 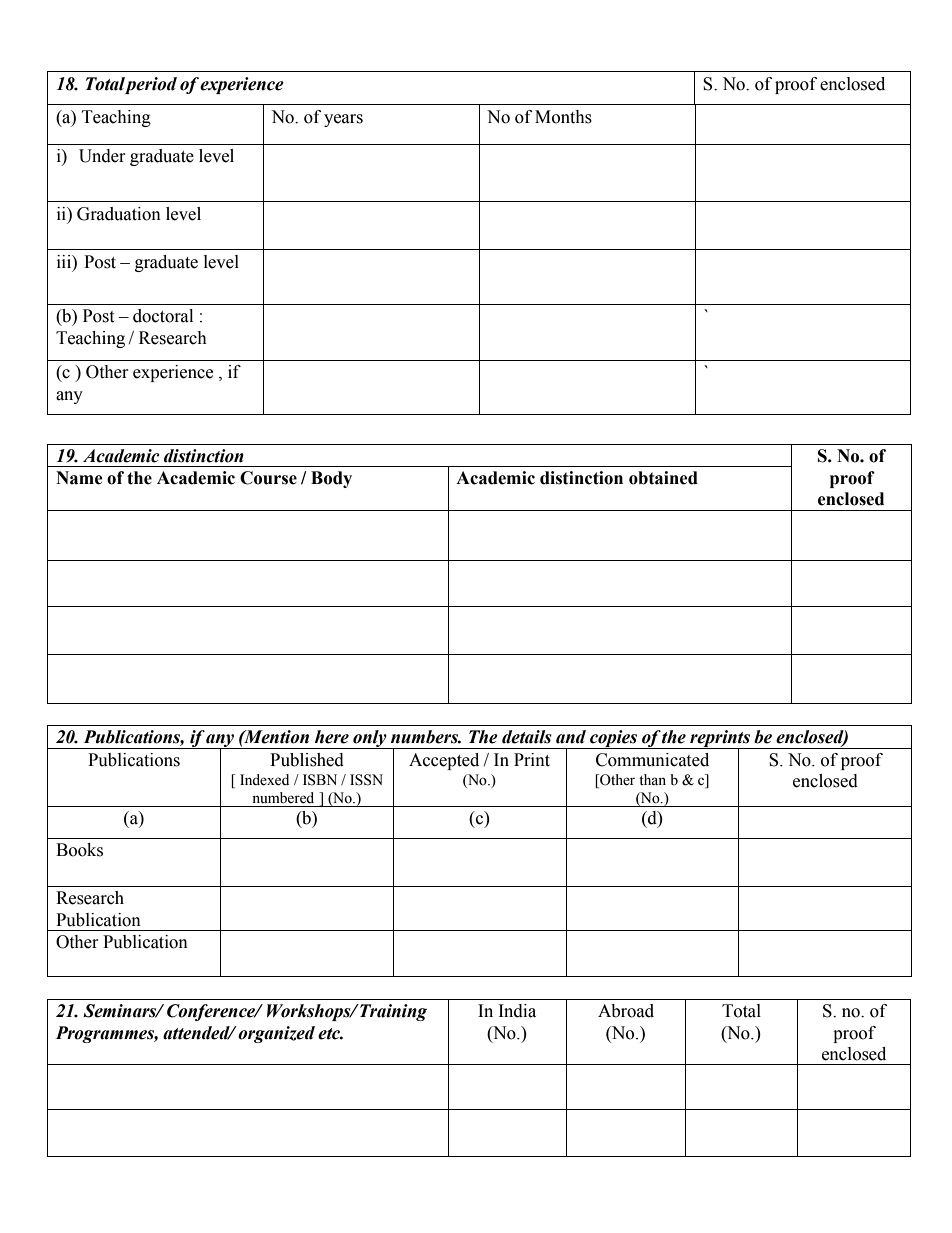 I want to click on etc, so click(x=330, y=1034).
